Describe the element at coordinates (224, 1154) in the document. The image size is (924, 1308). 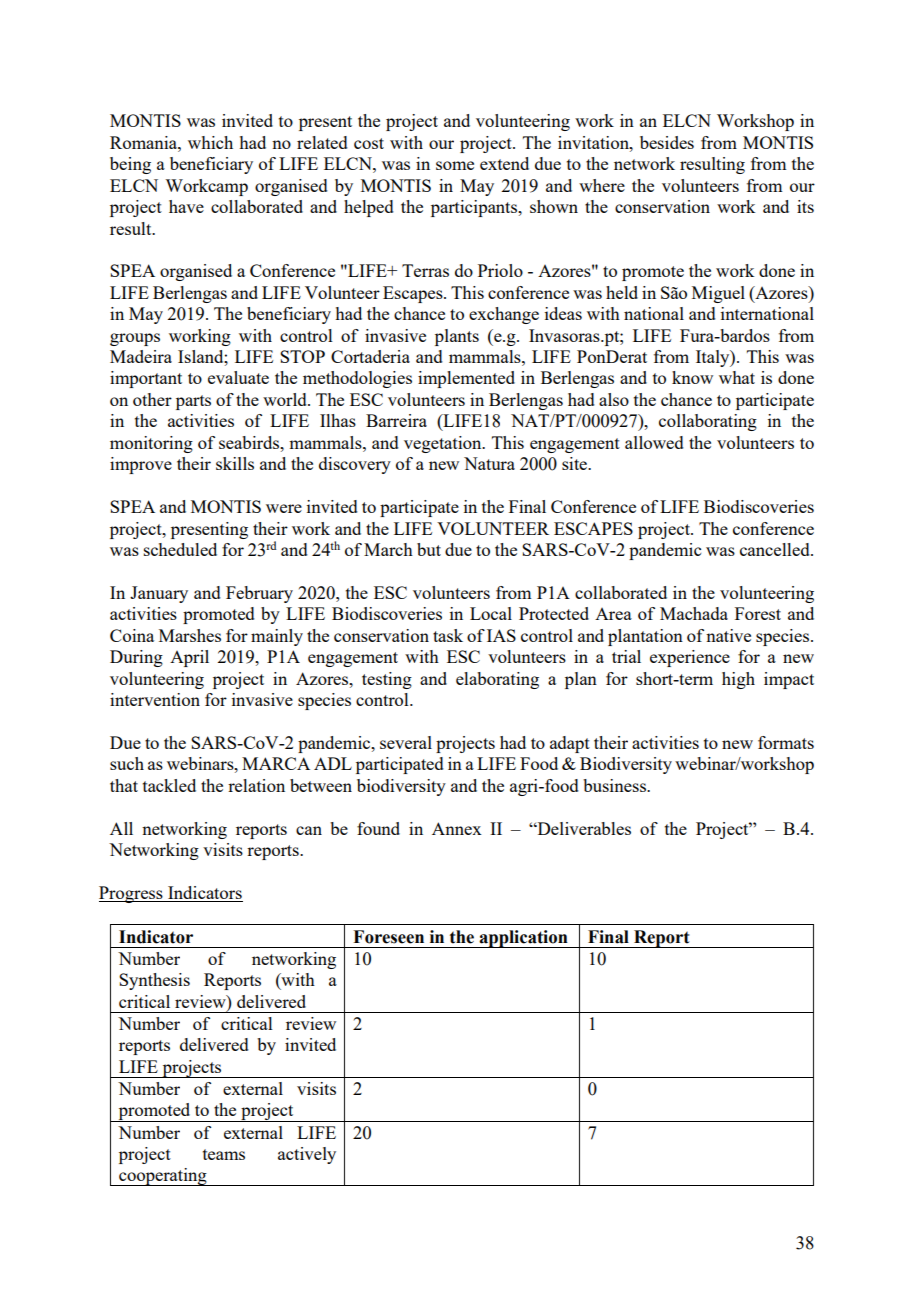
I see `teams` at that location.
